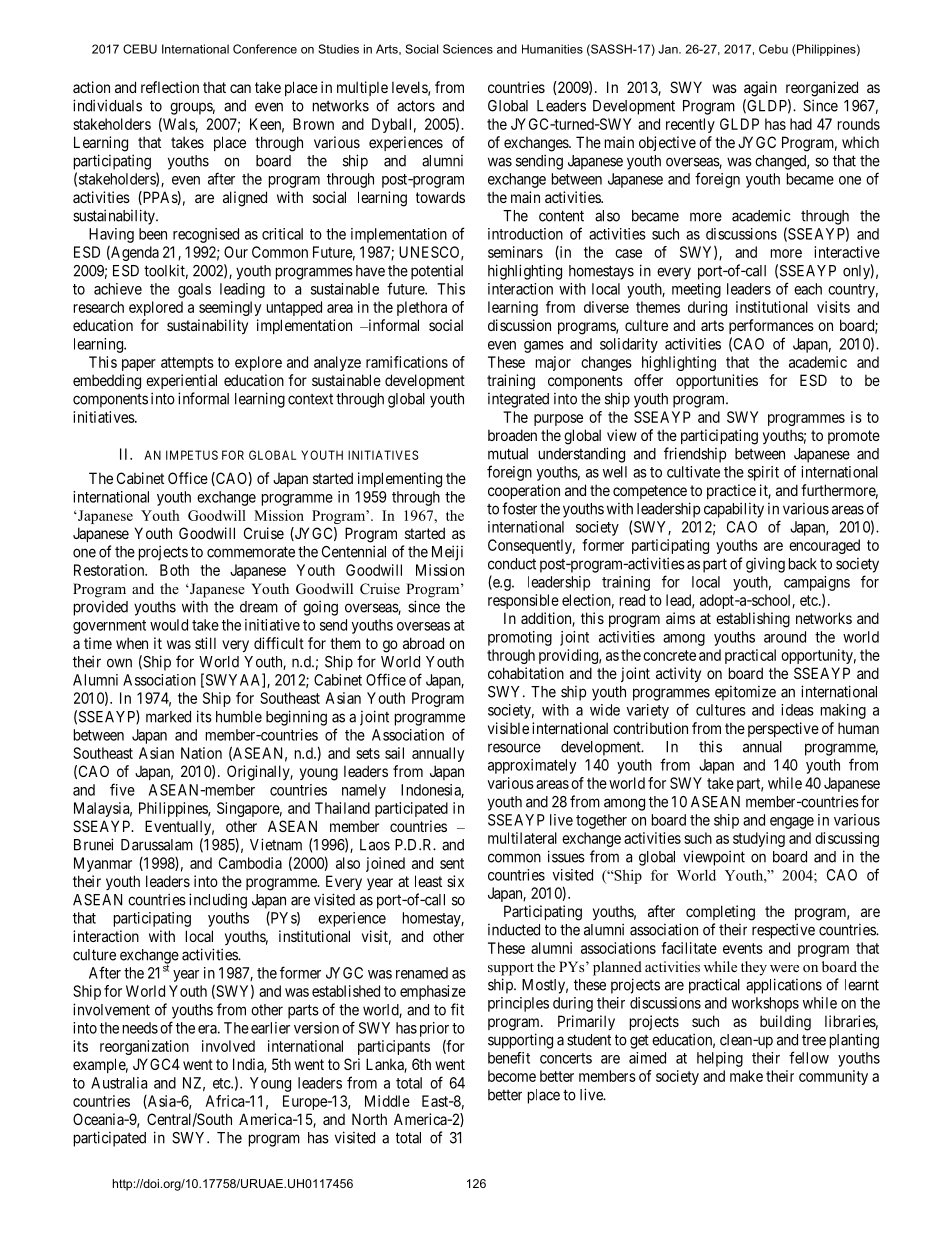 This screenshot has height=1233, width=952. I want to click on giving, so click(765, 565).
